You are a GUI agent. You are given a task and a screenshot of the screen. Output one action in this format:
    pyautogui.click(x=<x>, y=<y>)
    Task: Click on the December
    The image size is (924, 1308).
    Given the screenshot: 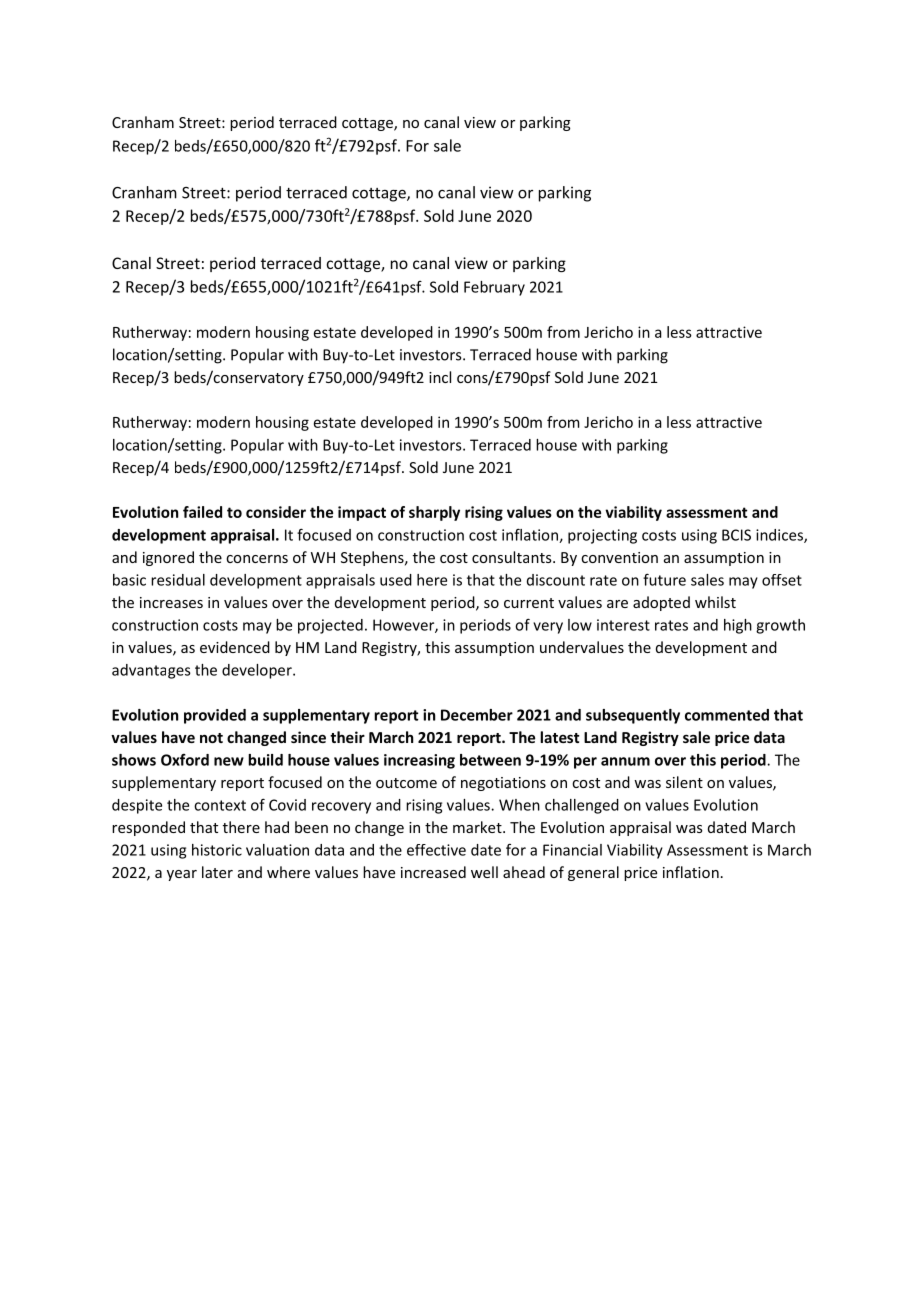 What is the action you would take?
    pyautogui.click(x=477, y=715)
